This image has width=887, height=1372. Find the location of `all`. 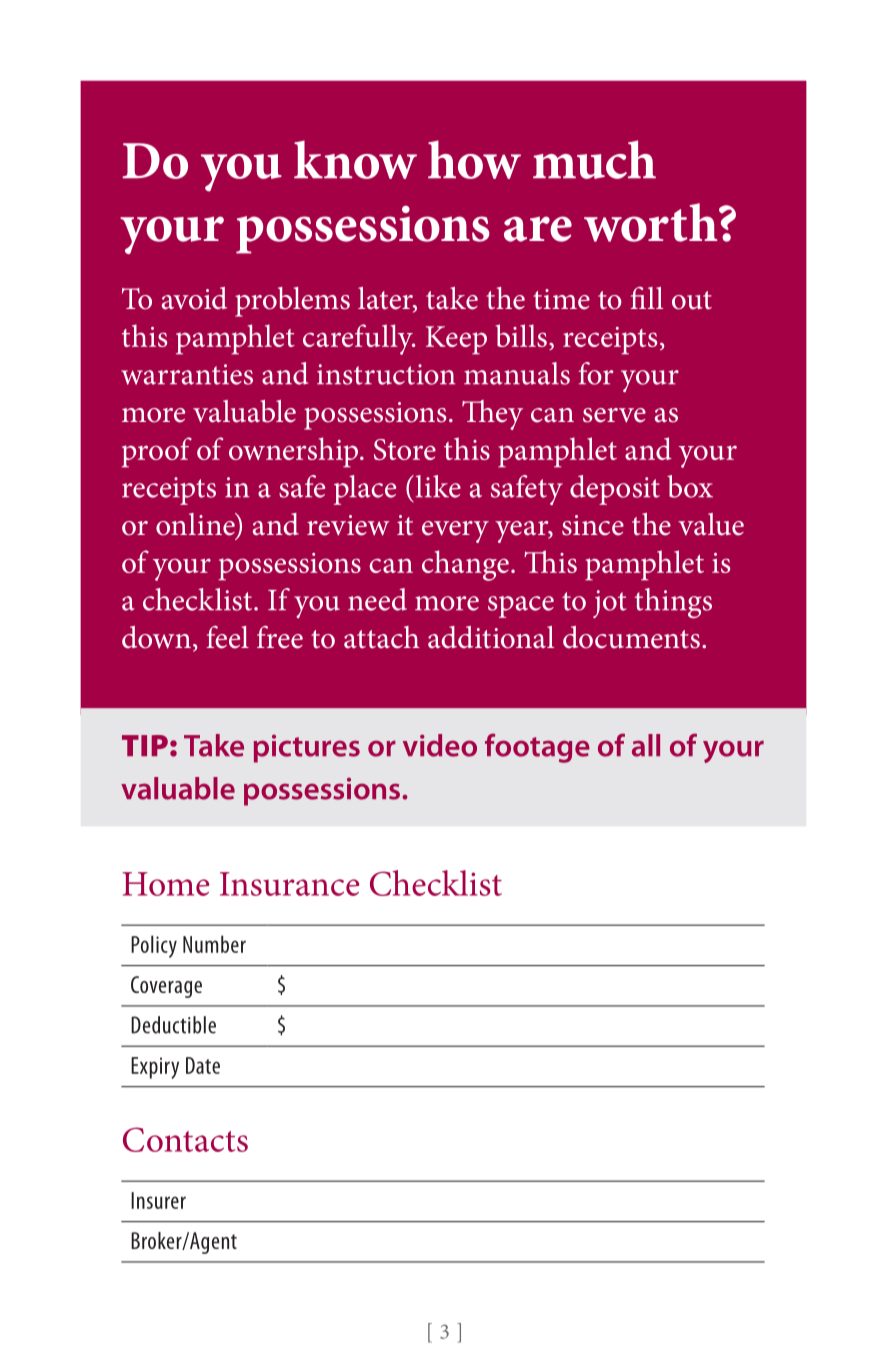

all is located at coordinates (646, 745).
